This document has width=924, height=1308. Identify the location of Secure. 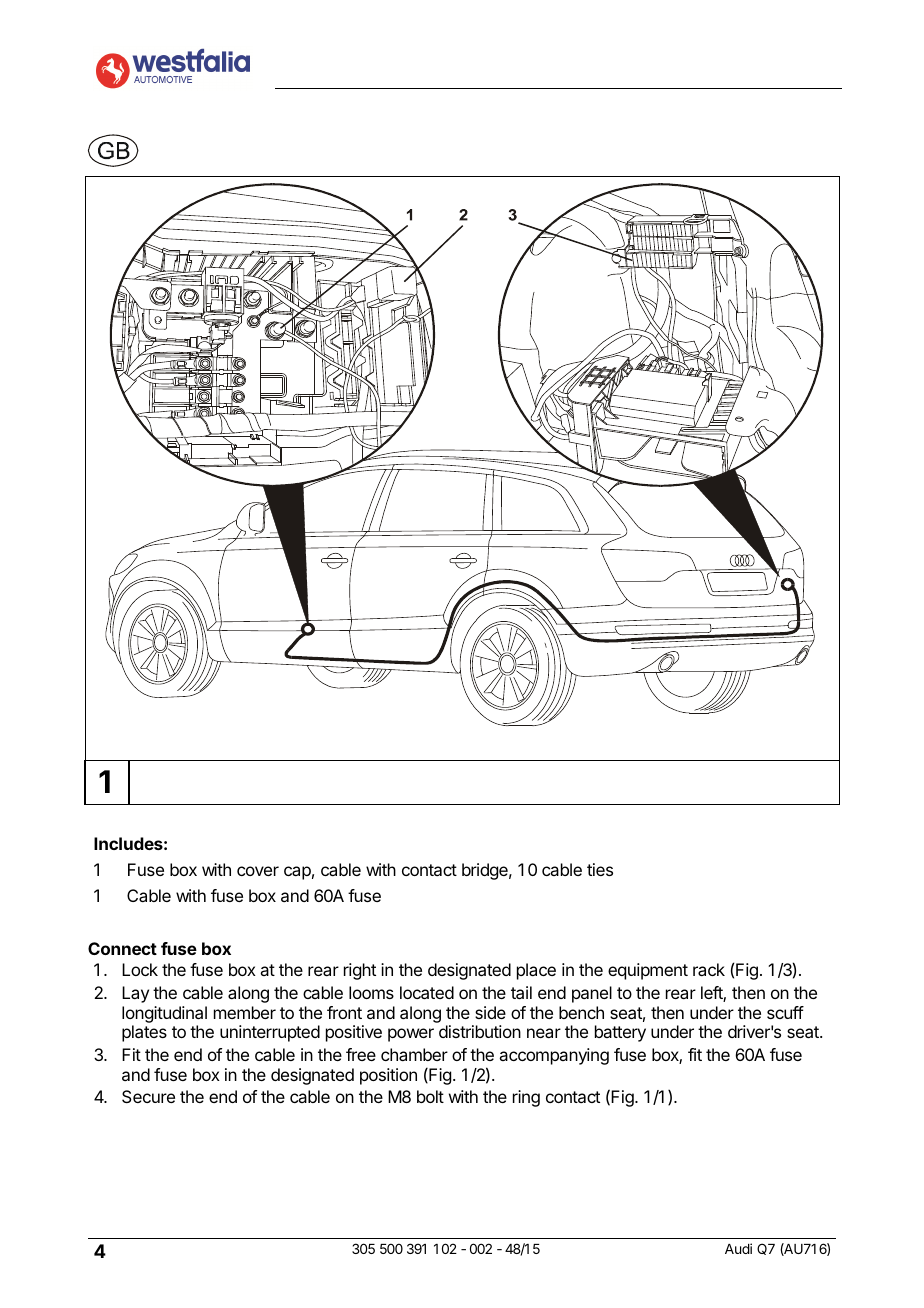
(148, 1096).
